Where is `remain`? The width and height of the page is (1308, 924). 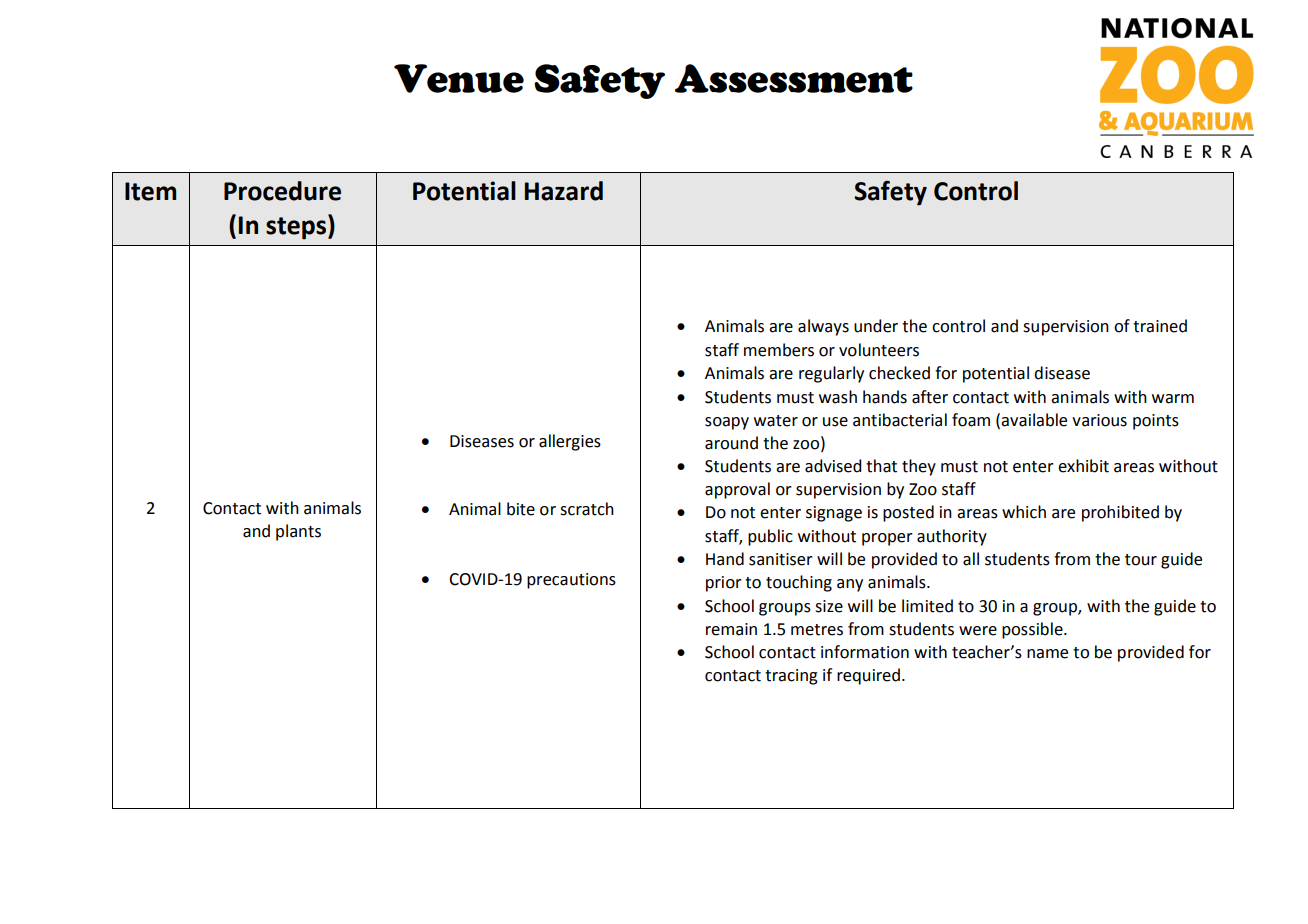
remain is located at coordinates (731, 629).
